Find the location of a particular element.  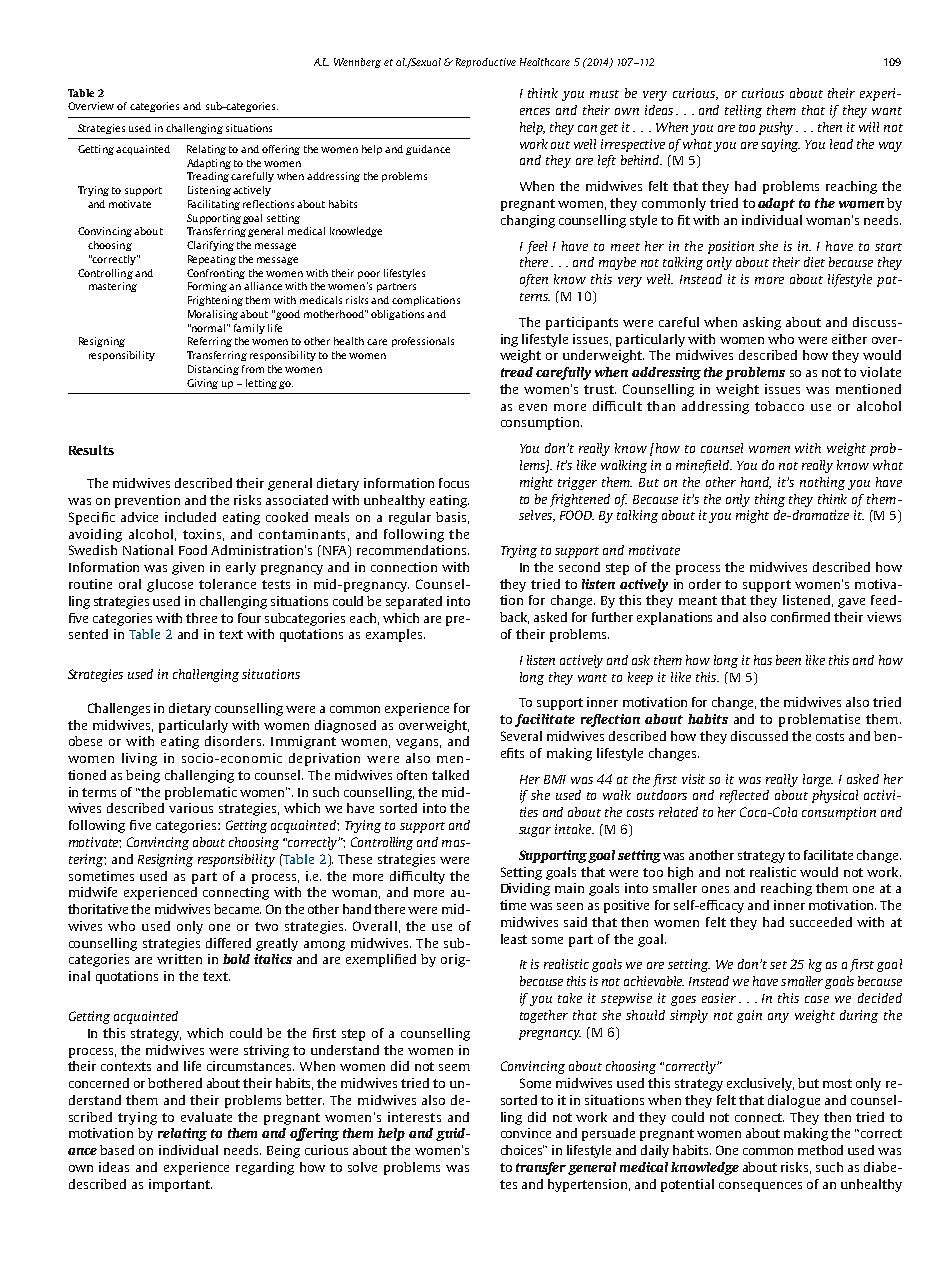

asking is located at coordinates (762, 323).
